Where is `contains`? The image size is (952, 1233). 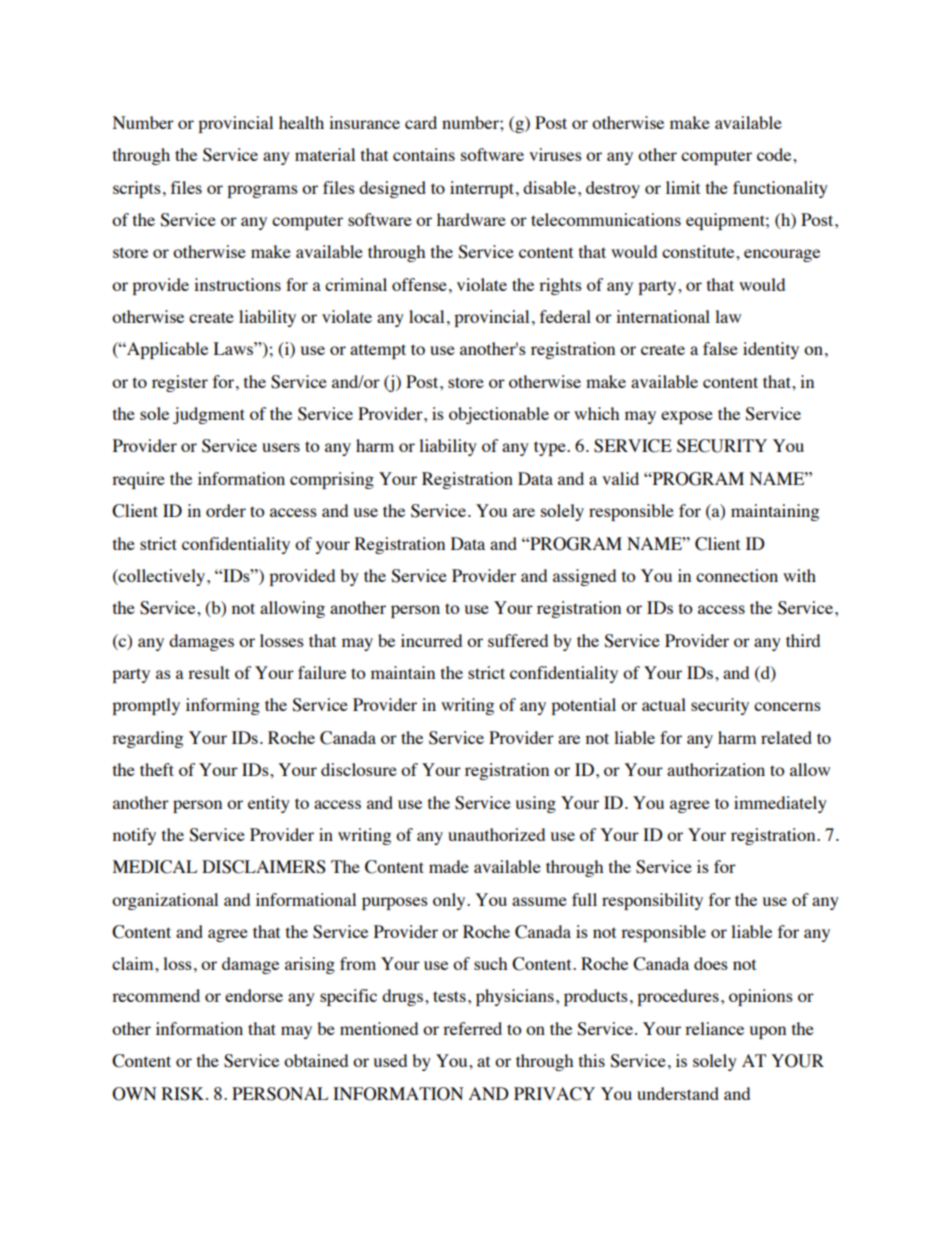
contains is located at coordinates (424, 154).
